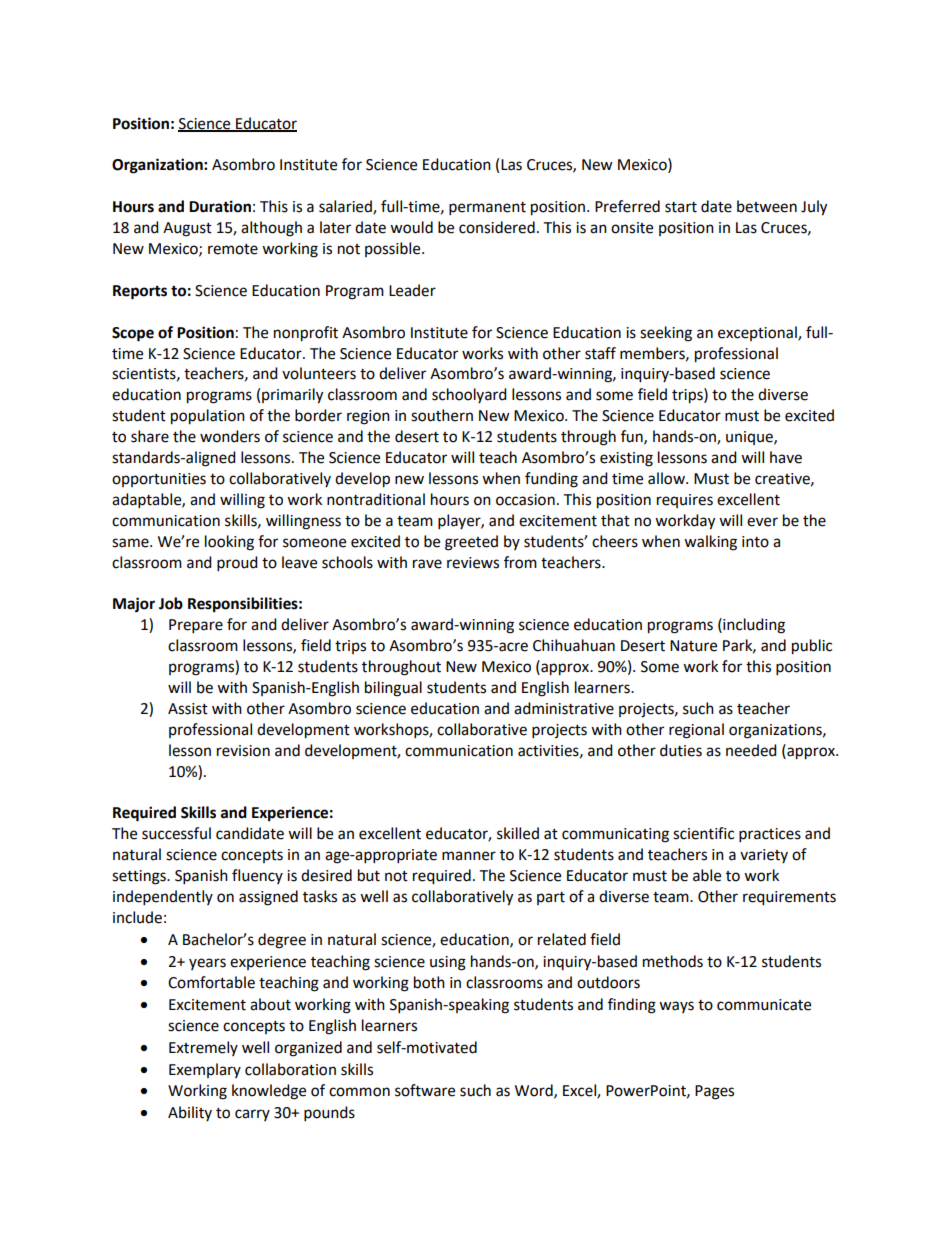 The width and height of the screenshot is (952, 1233). Describe the element at coordinates (497, 227) in the screenshot. I see `considered` at that location.
